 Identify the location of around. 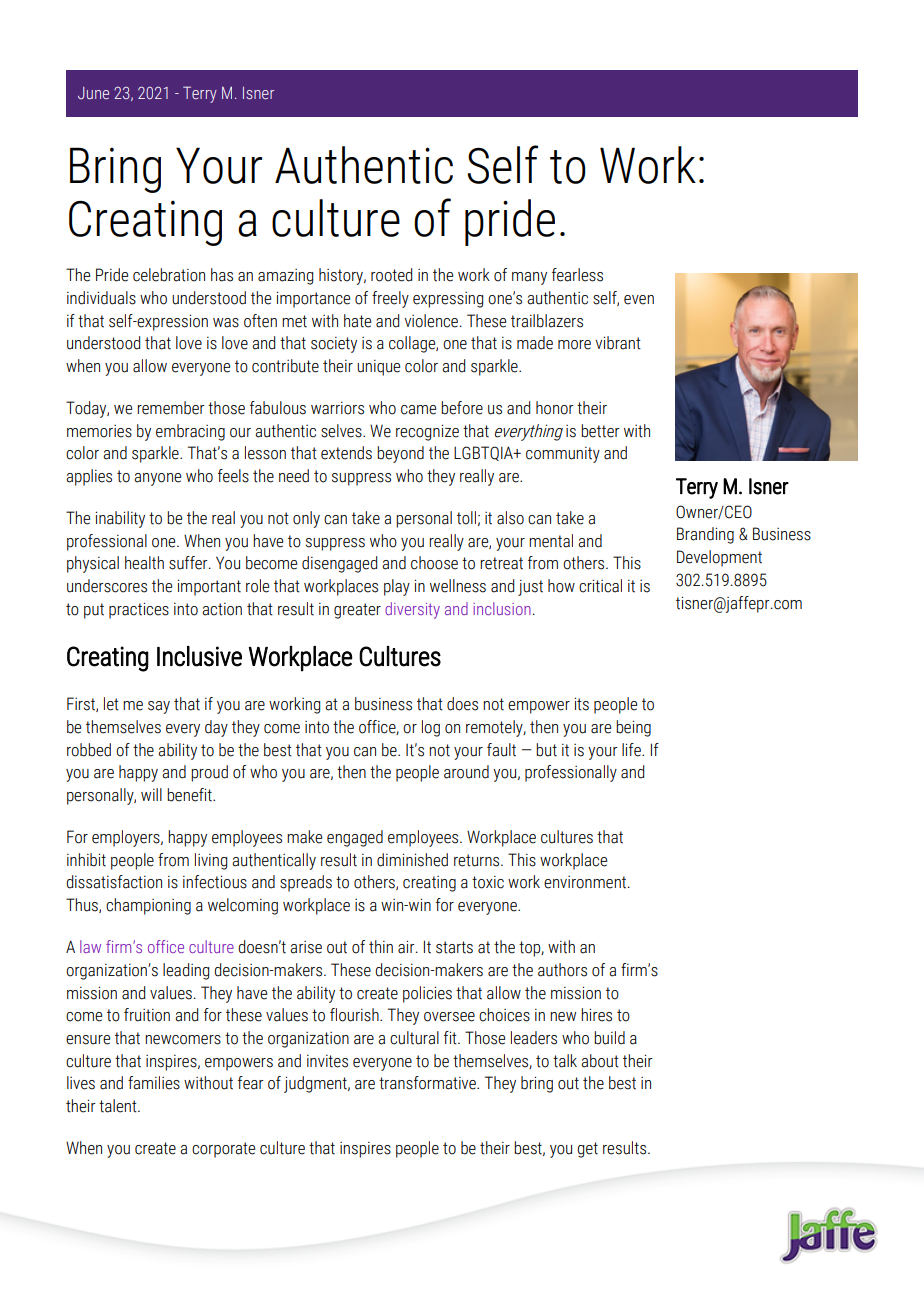
(466, 772).
